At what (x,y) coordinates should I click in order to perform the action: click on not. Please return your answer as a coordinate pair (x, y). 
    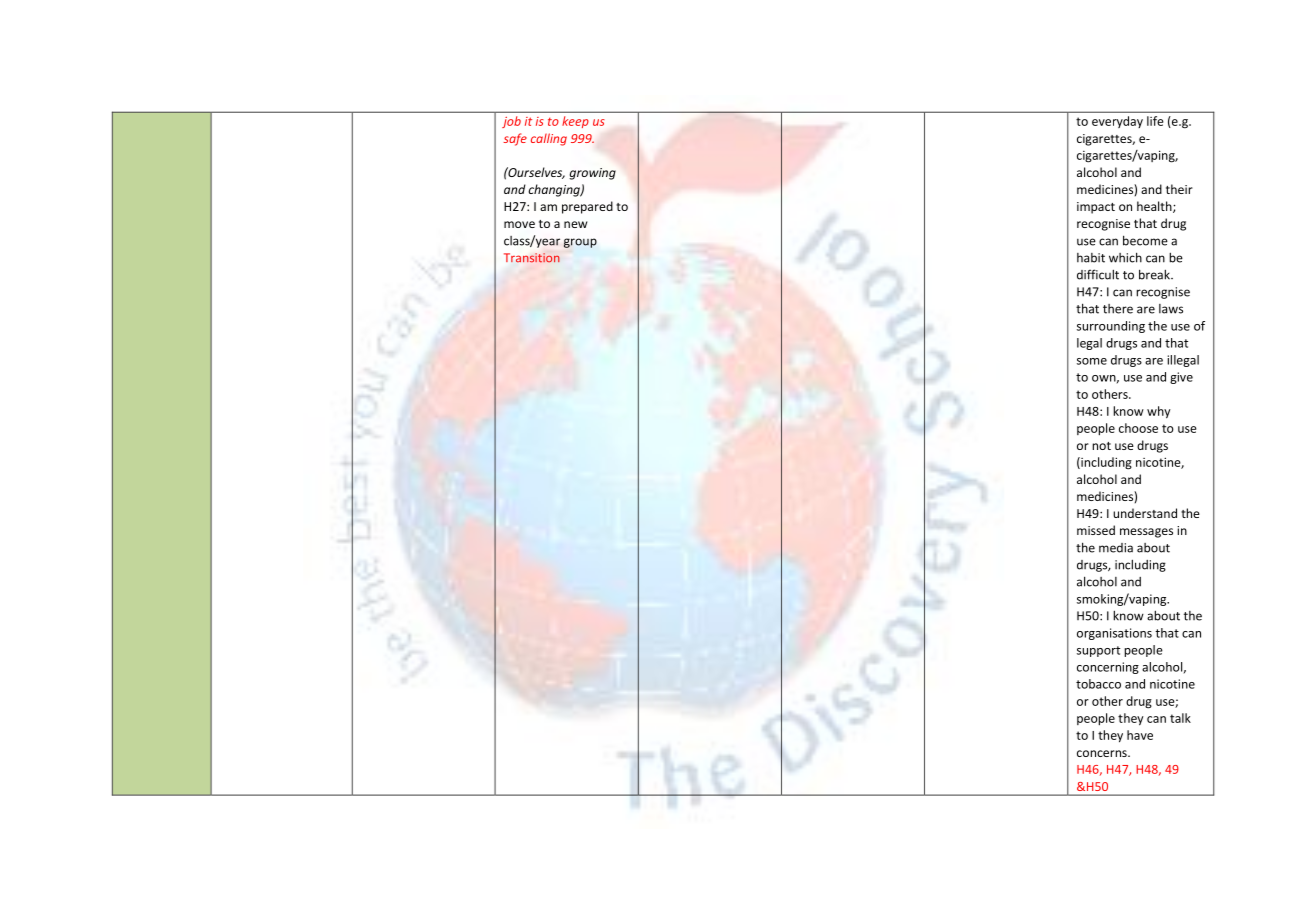
    Looking at the image, I should click on (1101, 446).
